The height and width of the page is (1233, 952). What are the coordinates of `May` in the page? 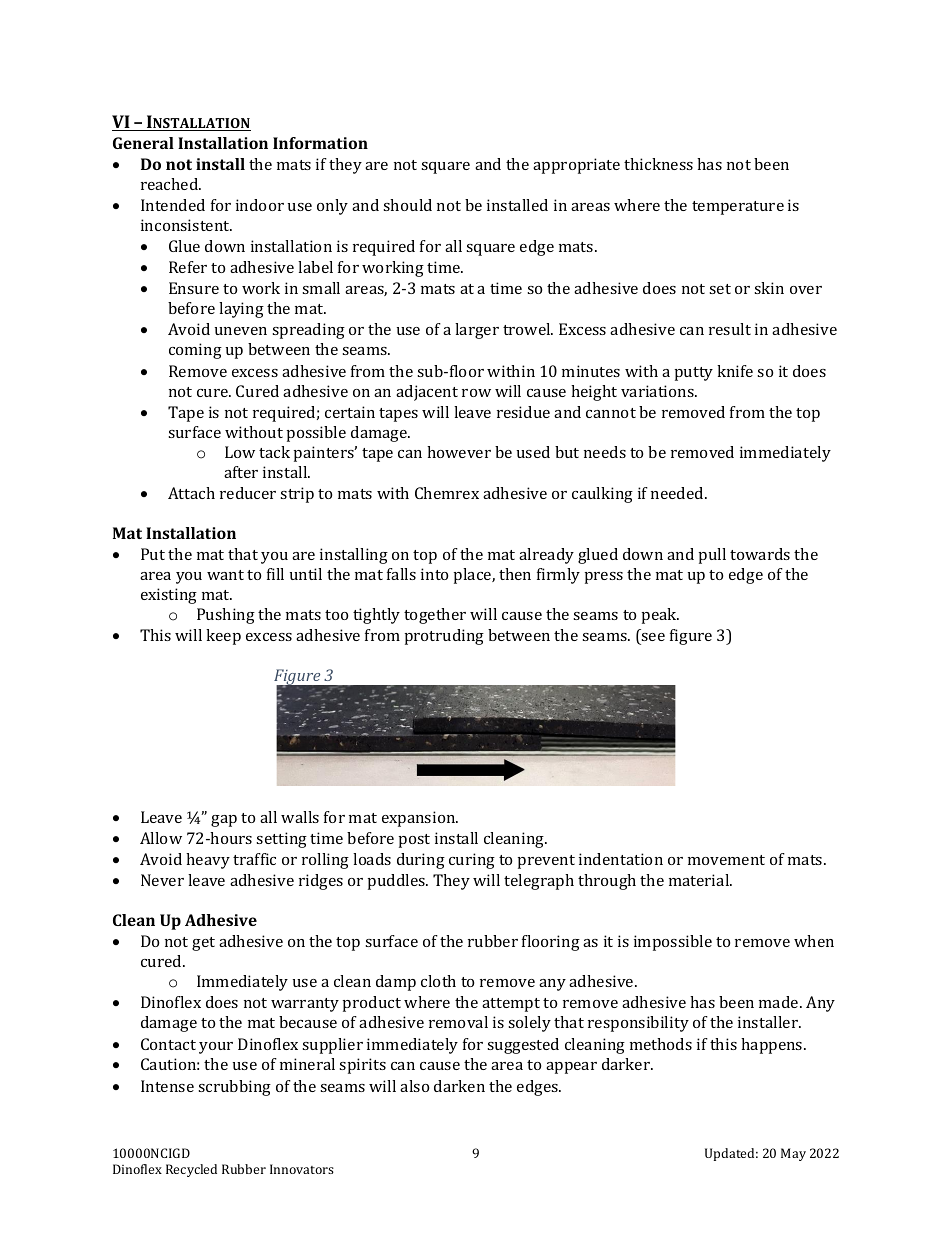 It's located at (793, 1154).
